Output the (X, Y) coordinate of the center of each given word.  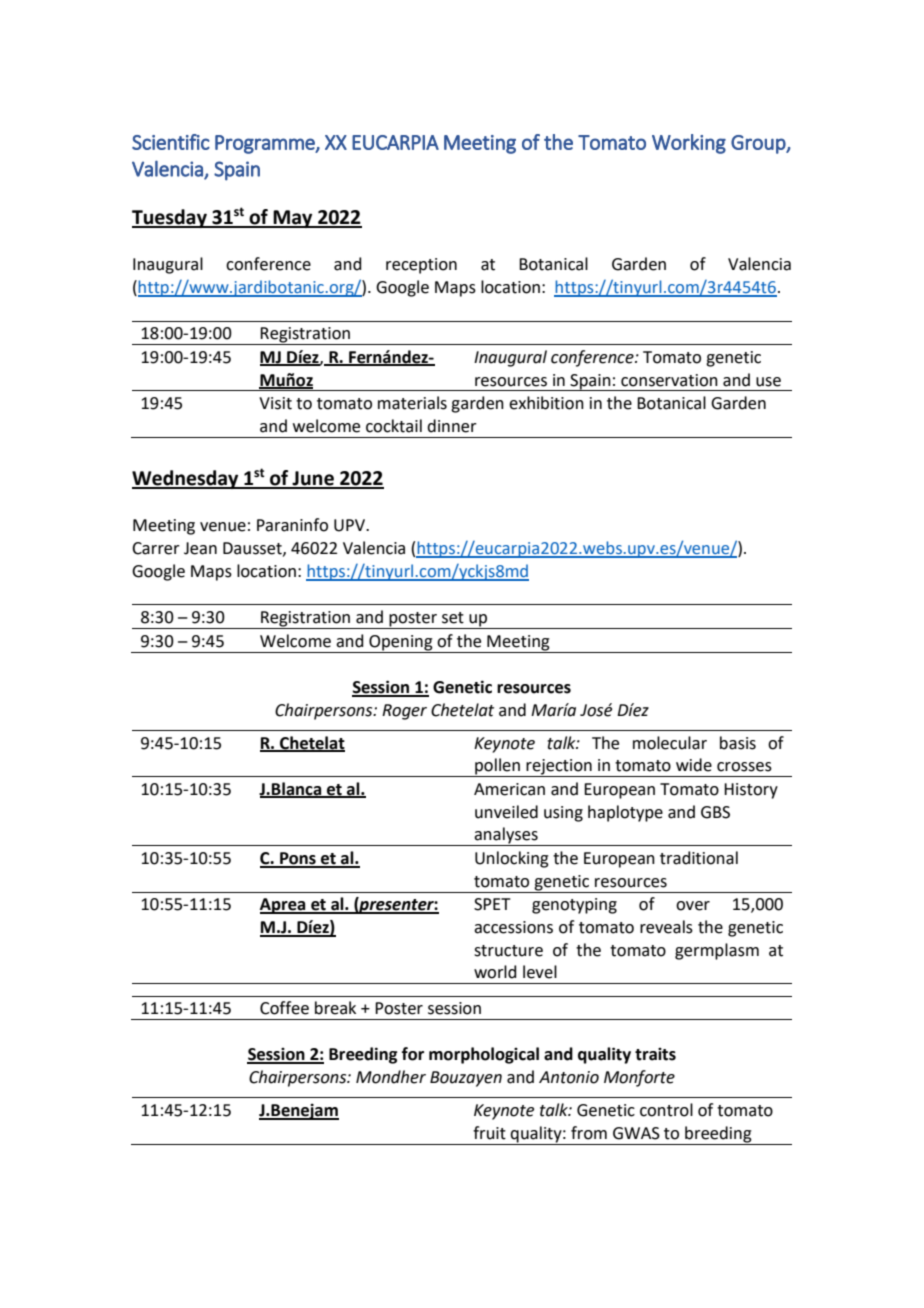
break (335, 1008)
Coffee (284, 1008)
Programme (266, 144)
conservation (669, 380)
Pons (298, 859)
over (693, 906)
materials (412, 403)
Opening (401, 643)
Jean (200, 548)
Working (689, 144)
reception (421, 266)
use (768, 382)
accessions (513, 927)
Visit (275, 403)
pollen (497, 767)
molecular (670, 743)
